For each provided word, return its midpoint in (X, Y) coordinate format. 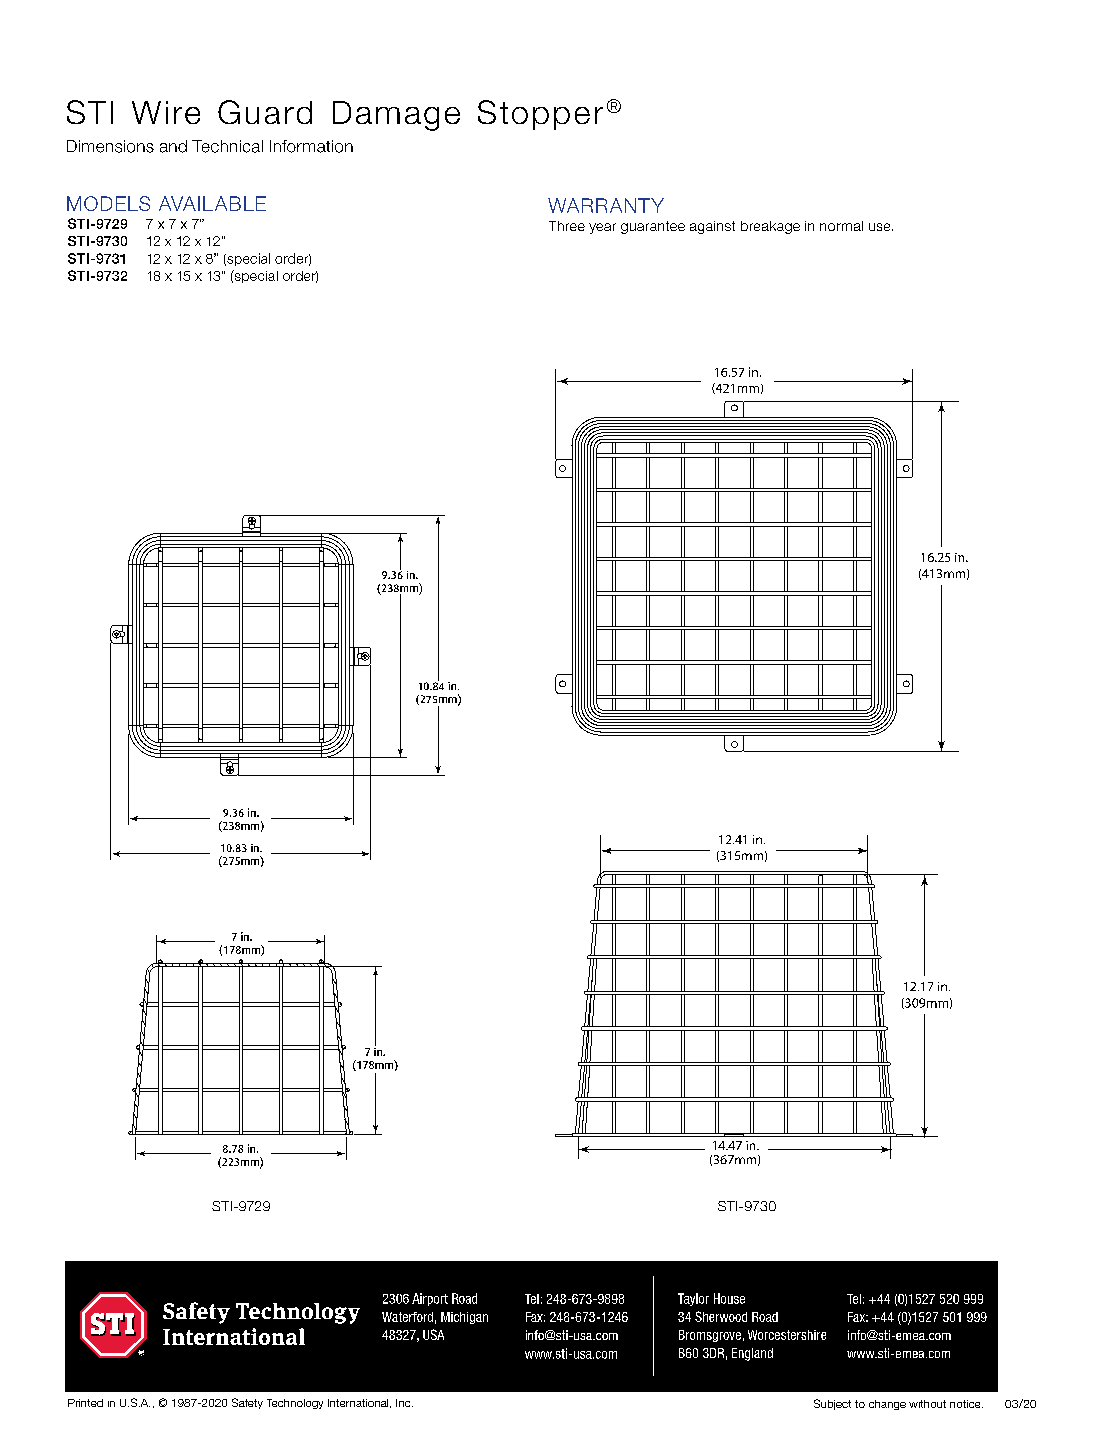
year (602, 228)
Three (567, 226)
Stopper (540, 115)
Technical (227, 146)
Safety (247, 1403)
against (712, 227)
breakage (770, 227)
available (212, 203)
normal (841, 226)
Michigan (464, 1318)
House (729, 1298)
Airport (430, 1299)
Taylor (693, 1299)
